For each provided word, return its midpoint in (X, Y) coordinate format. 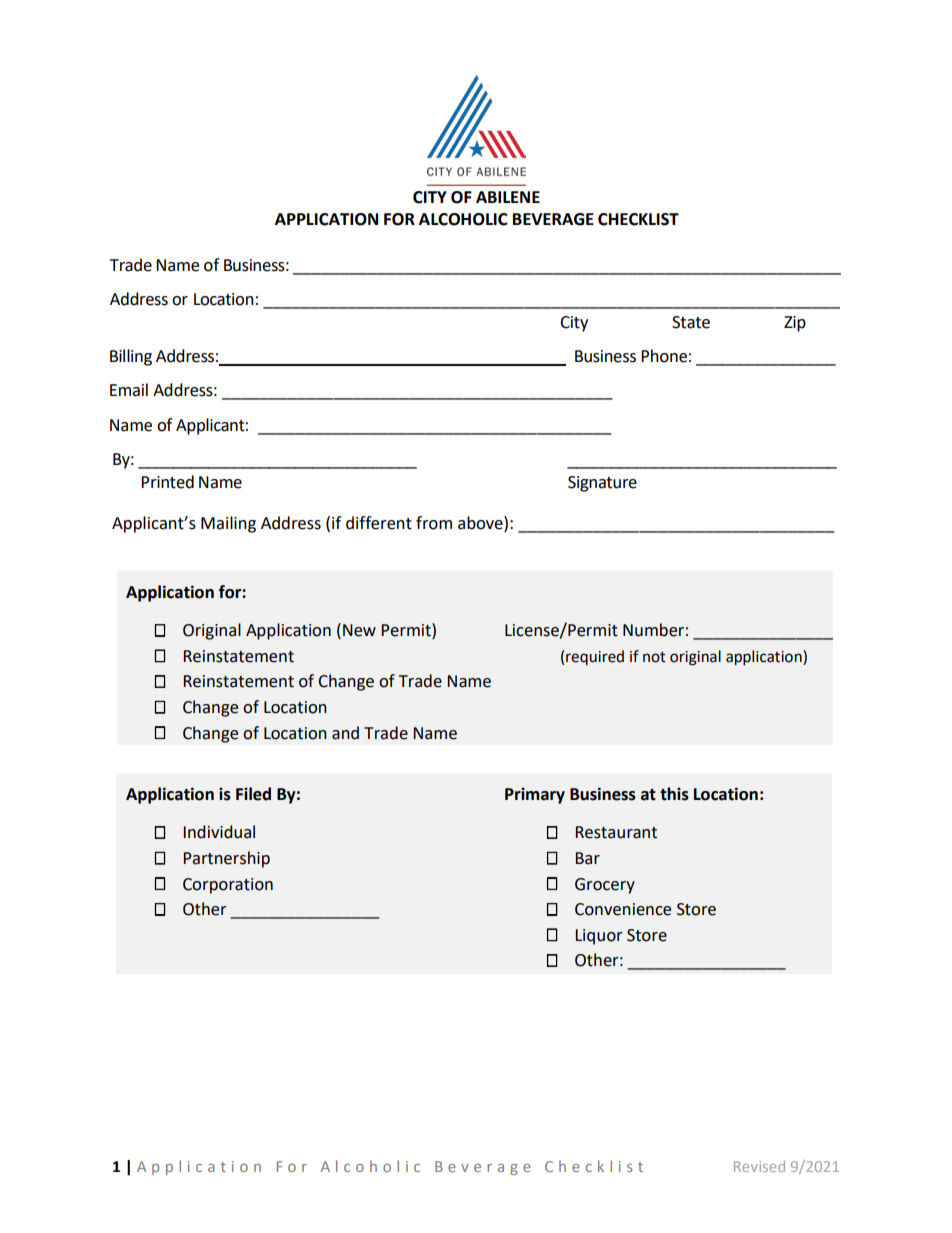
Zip (795, 324)
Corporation (228, 886)
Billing (131, 357)
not (654, 657)
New (359, 630)
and (345, 733)
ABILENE (508, 197)
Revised (759, 1166)
